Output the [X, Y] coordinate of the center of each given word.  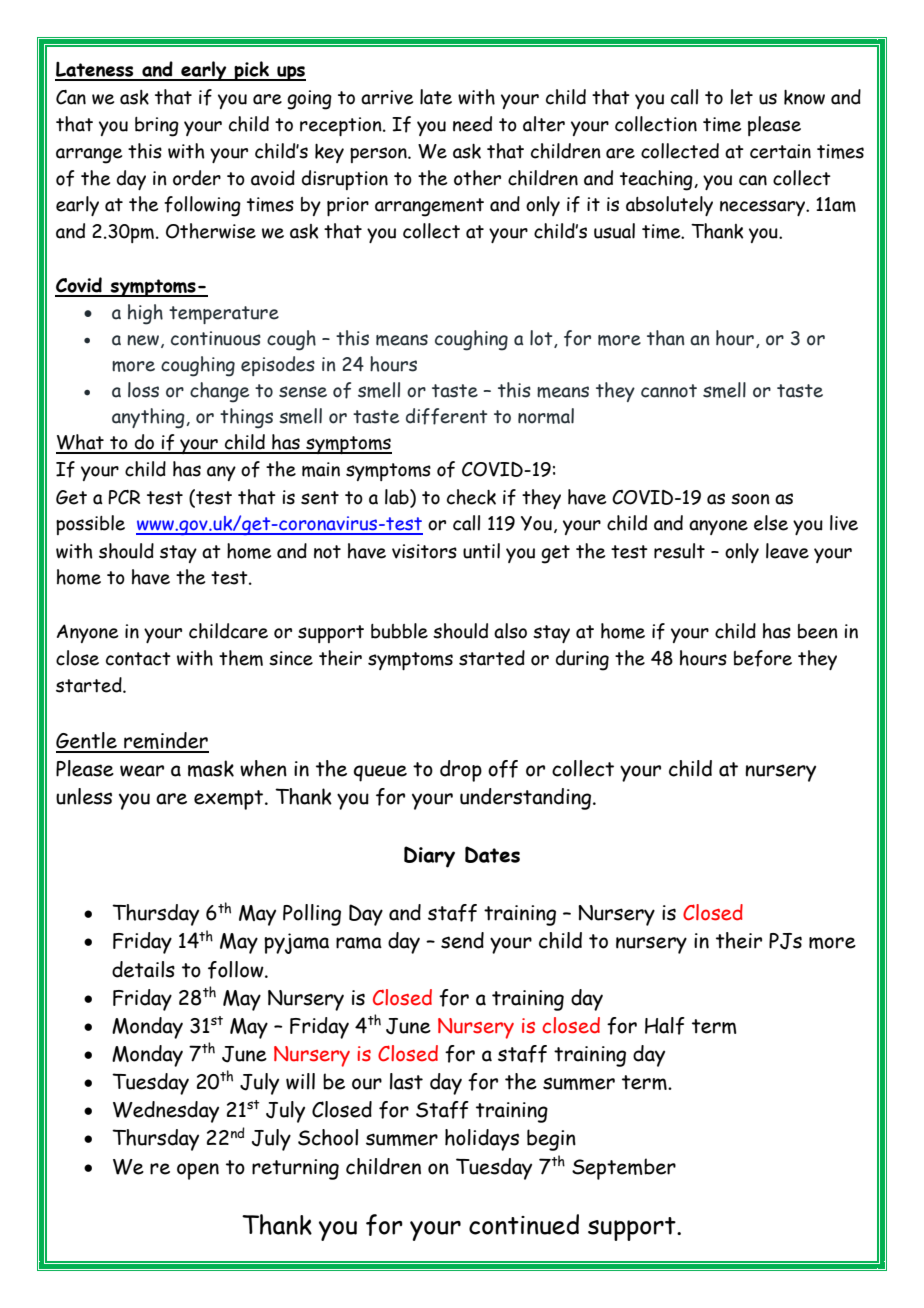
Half [665, 1026]
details [143, 969]
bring [157, 127]
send [462, 940]
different [446, 416]
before [763, 658]
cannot [669, 391]
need [472, 124]
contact [138, 659]
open [198, 1171]
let [741, 97]
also [510, 631]
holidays [482, 1140]
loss [143, 390]
